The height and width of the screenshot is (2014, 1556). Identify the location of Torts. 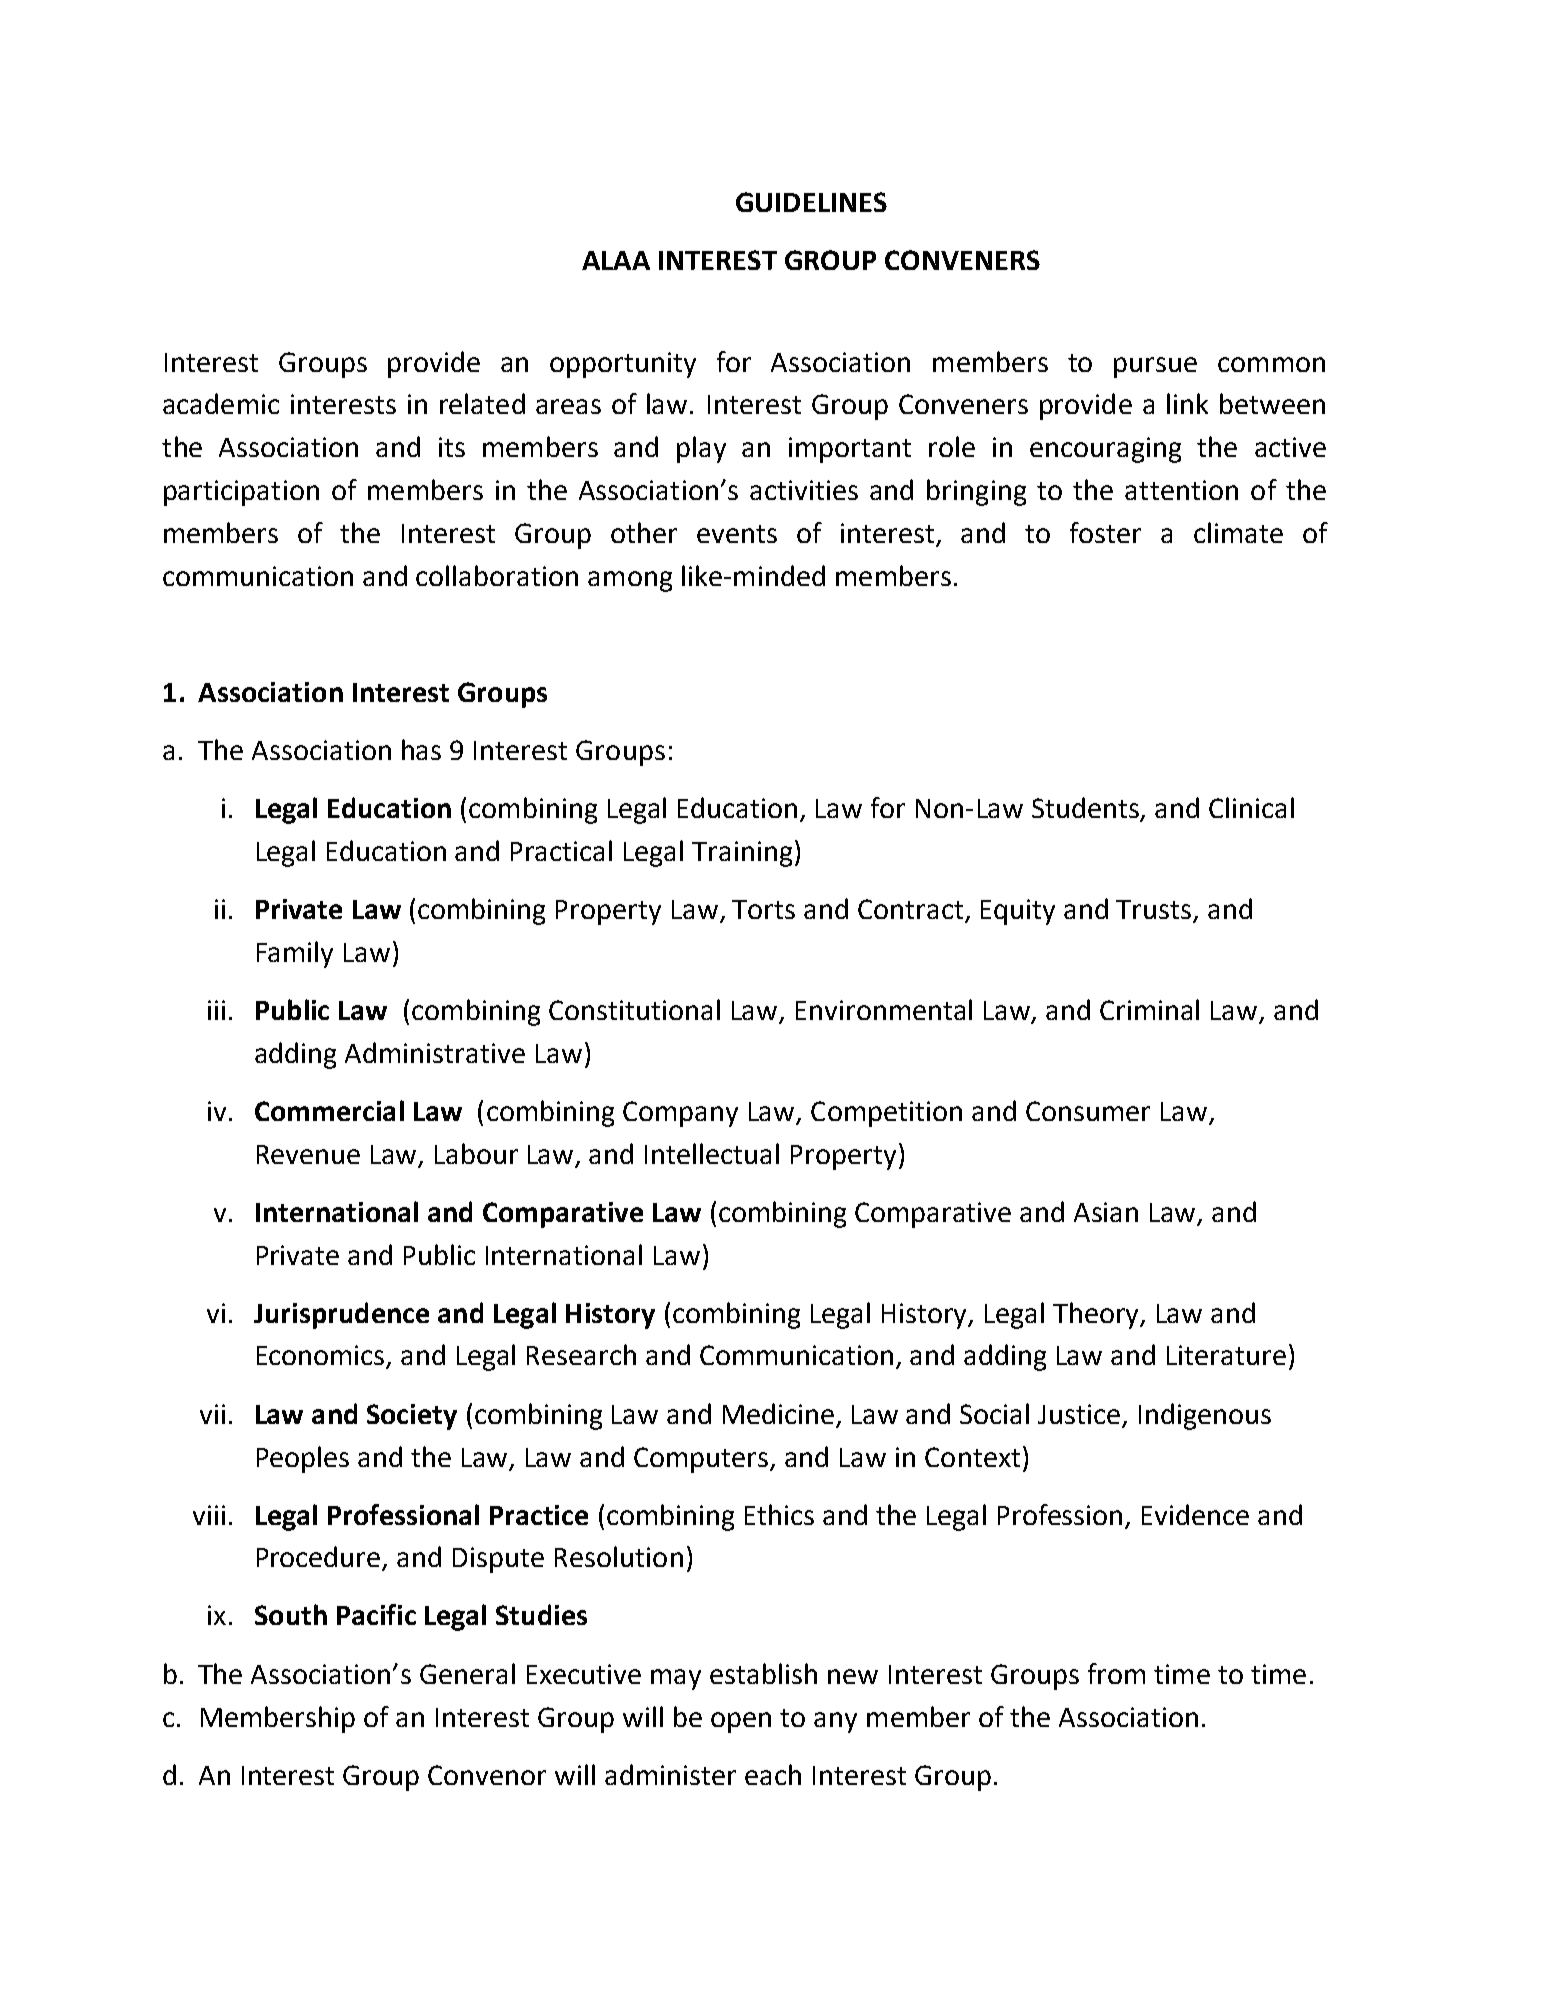
(763, 909).
